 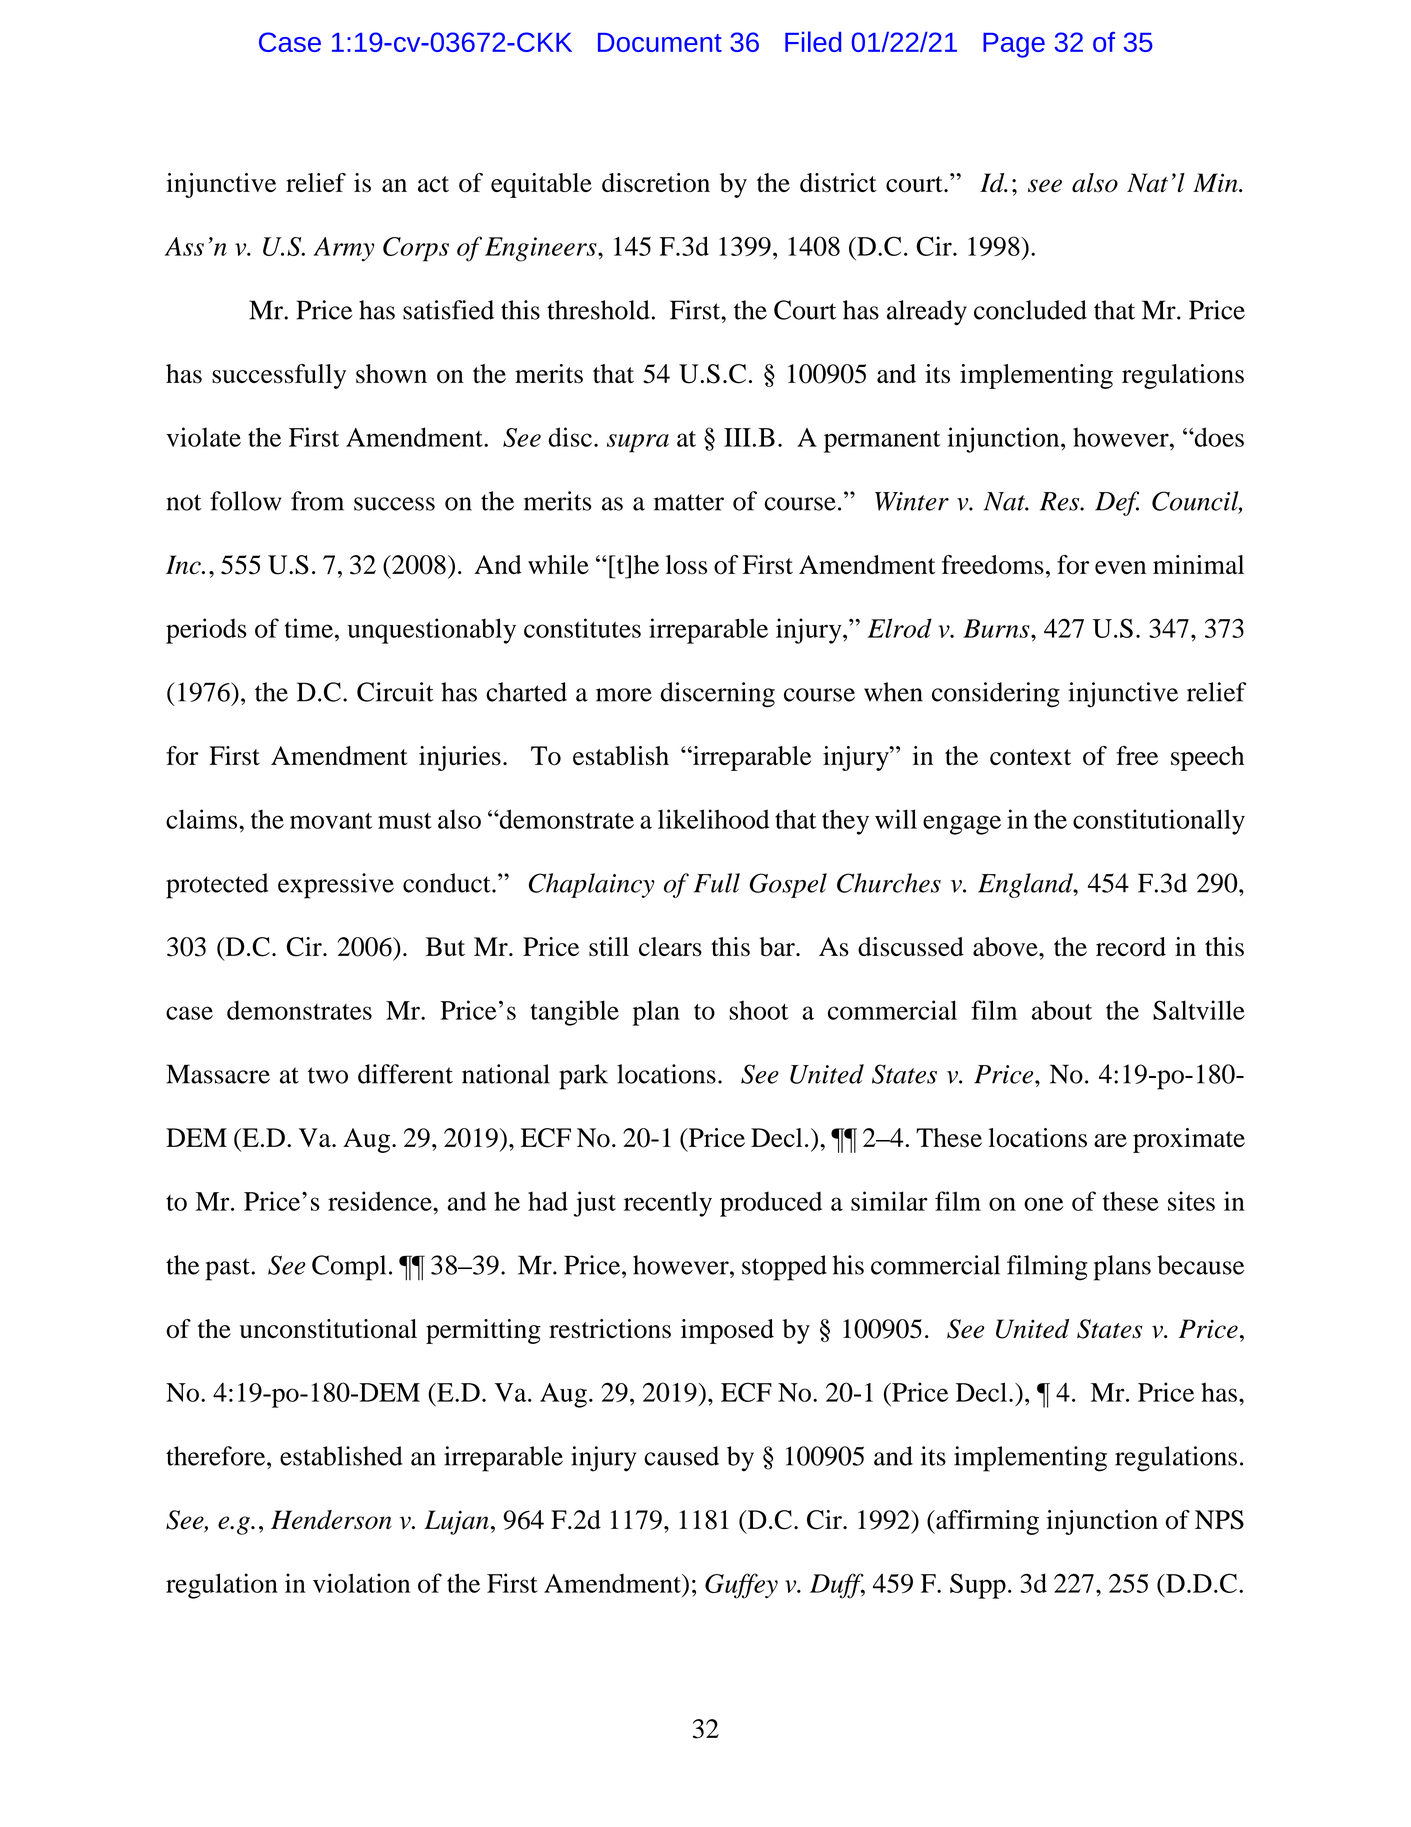 I want to click on Document, so click(x=660, y=42).
